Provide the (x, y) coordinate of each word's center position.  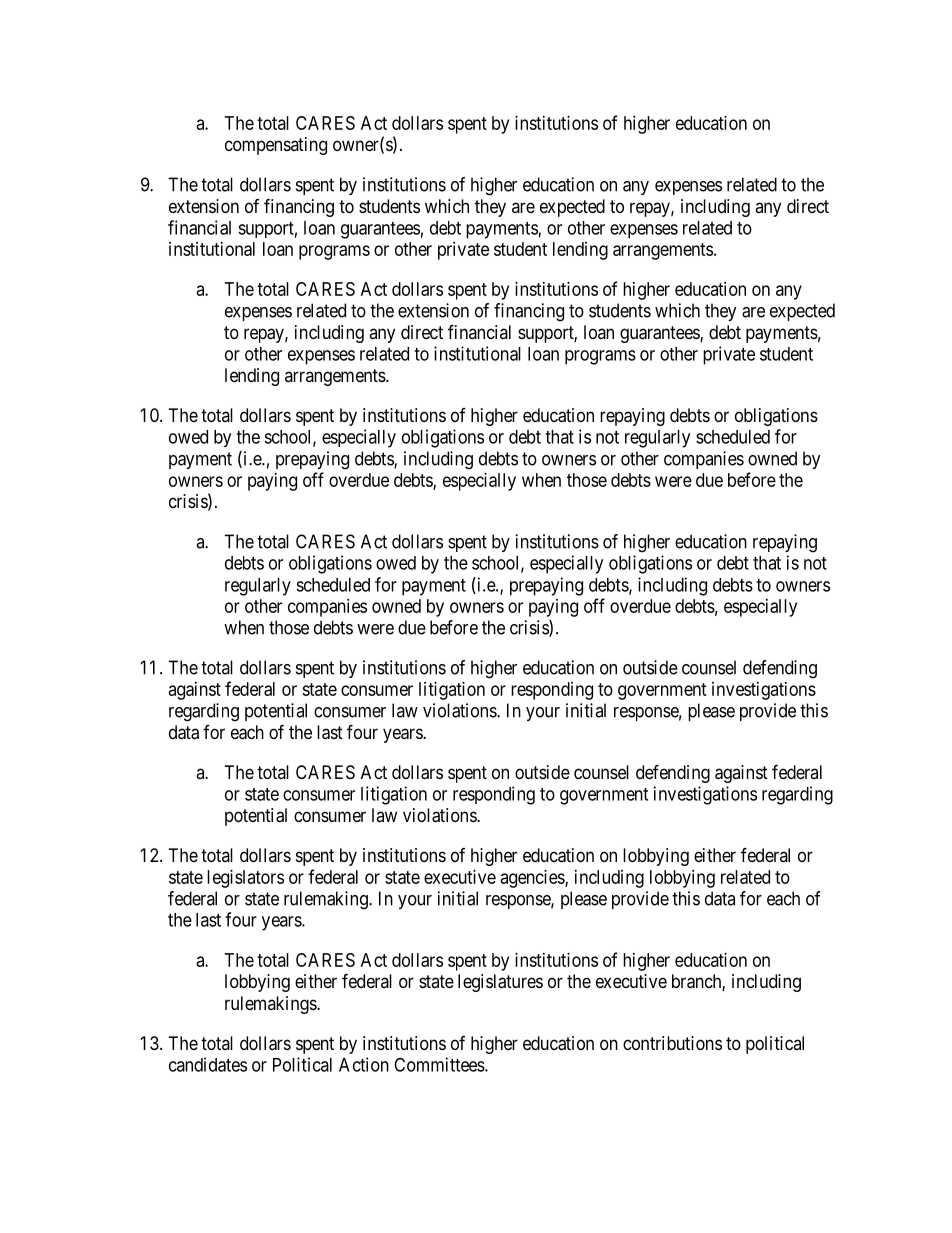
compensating (276, 146)
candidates (208, 1064)
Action (364, 1064)
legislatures (500, 983)
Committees (439, 1064)
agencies (533, 879)
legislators (245, 879)
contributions (672, 1043)
